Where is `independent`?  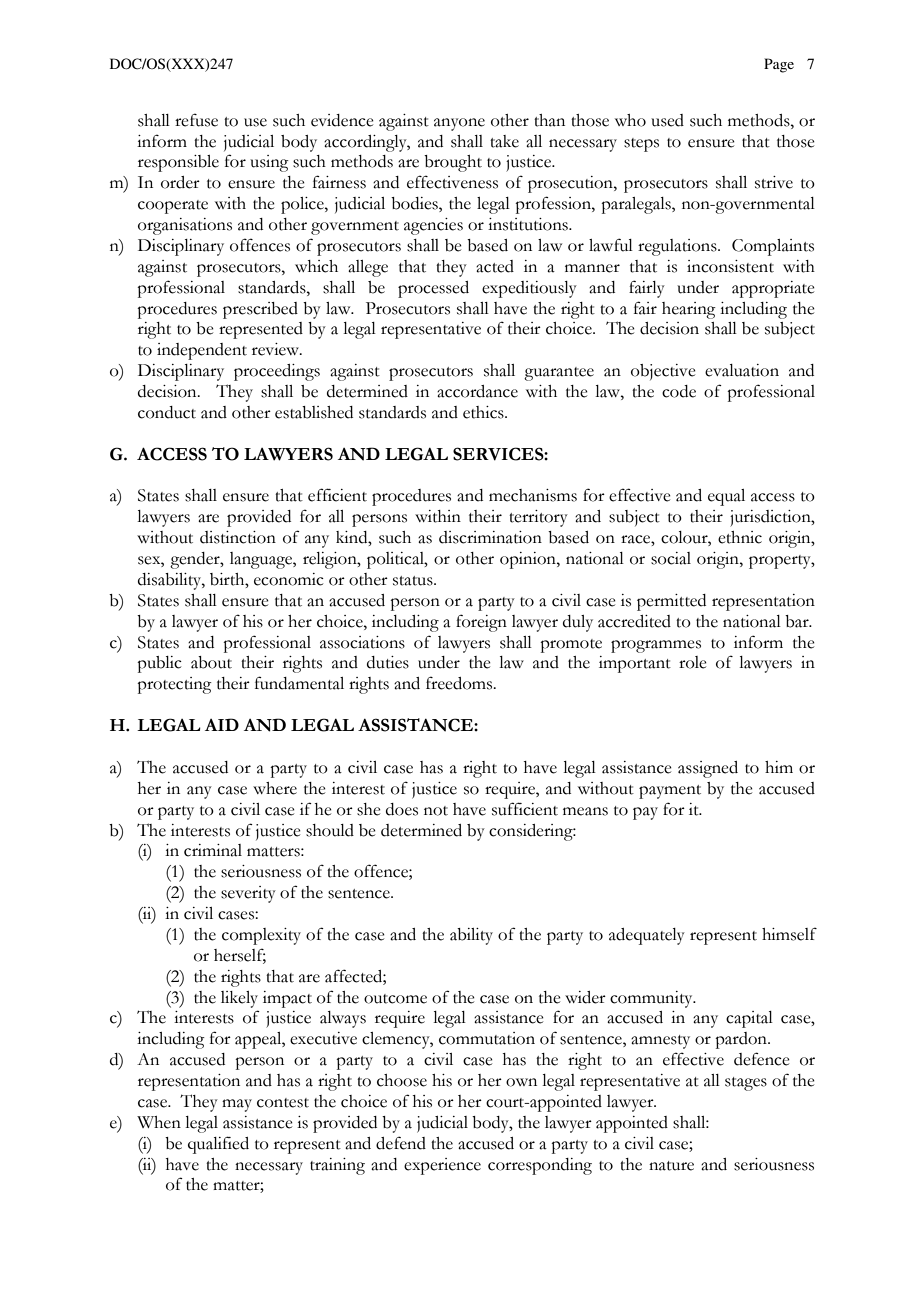
independent is located at coordinates (202, 351).
